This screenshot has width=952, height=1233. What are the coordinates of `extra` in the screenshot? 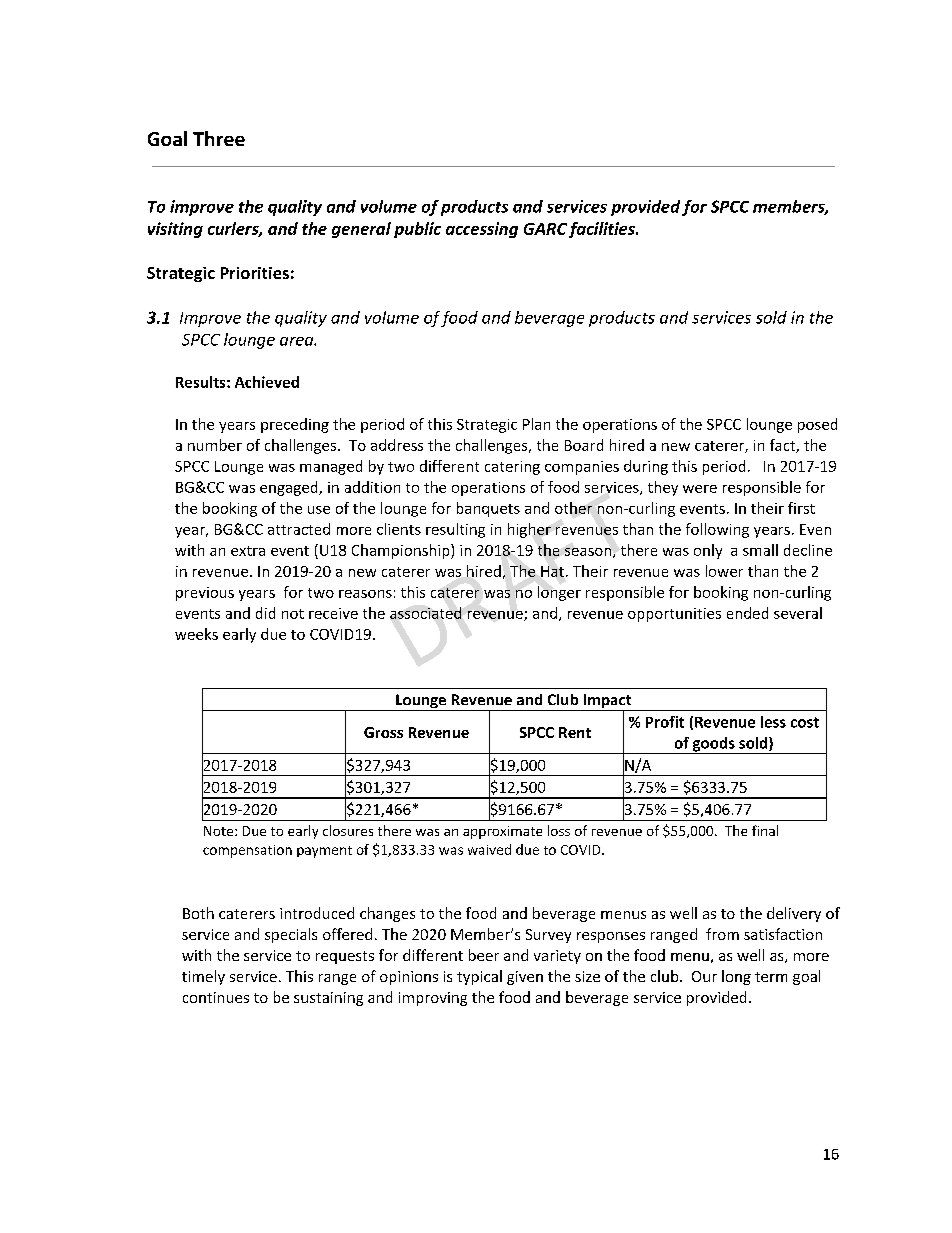 It's located at (248, 551).
